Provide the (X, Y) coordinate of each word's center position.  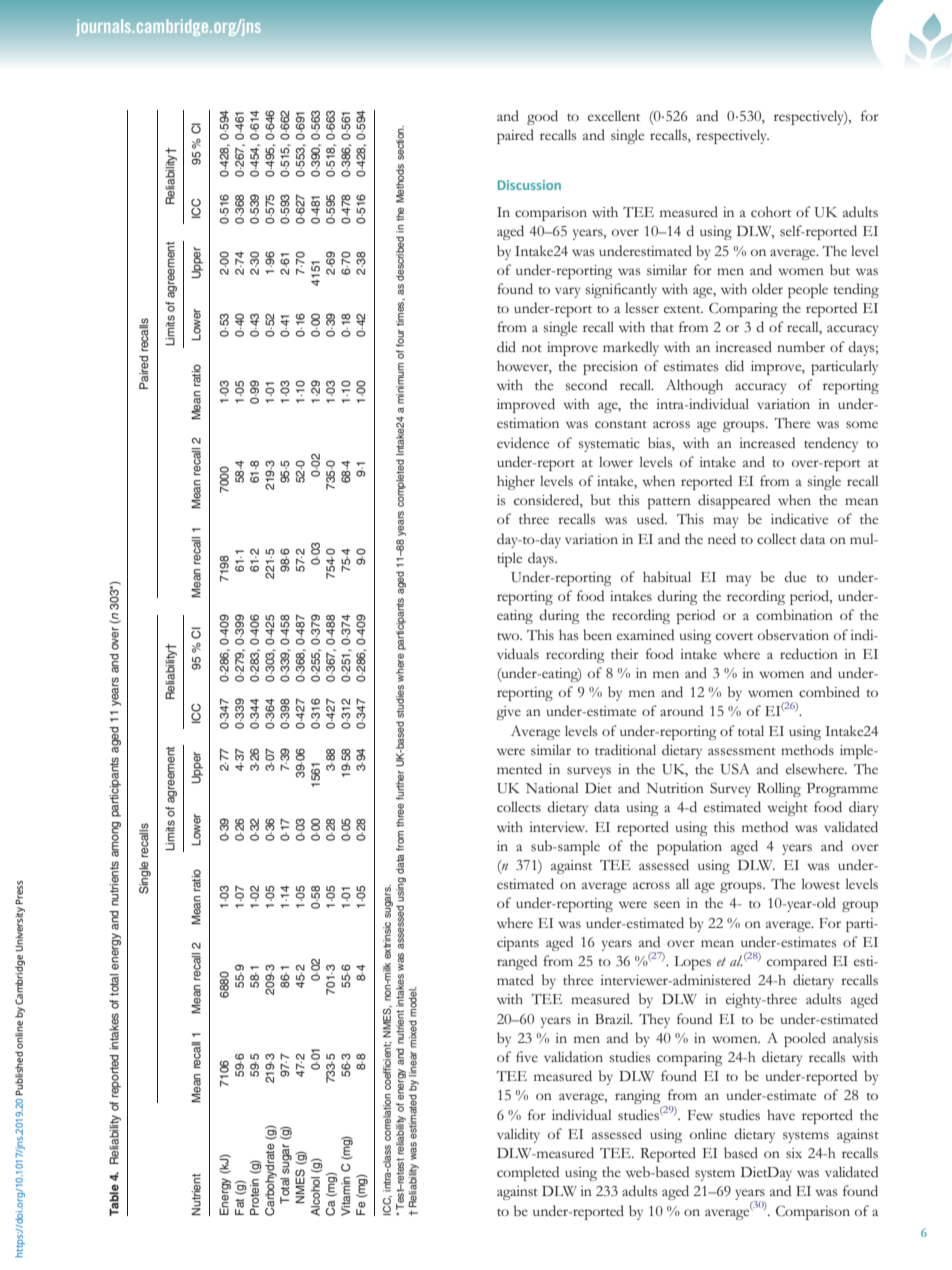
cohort (771, 212)
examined (645, 634)
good (542, 117)
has (568, 634)
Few (700, 1115)
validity (518, 1135)
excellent (614, 115)
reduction (809, 654)
